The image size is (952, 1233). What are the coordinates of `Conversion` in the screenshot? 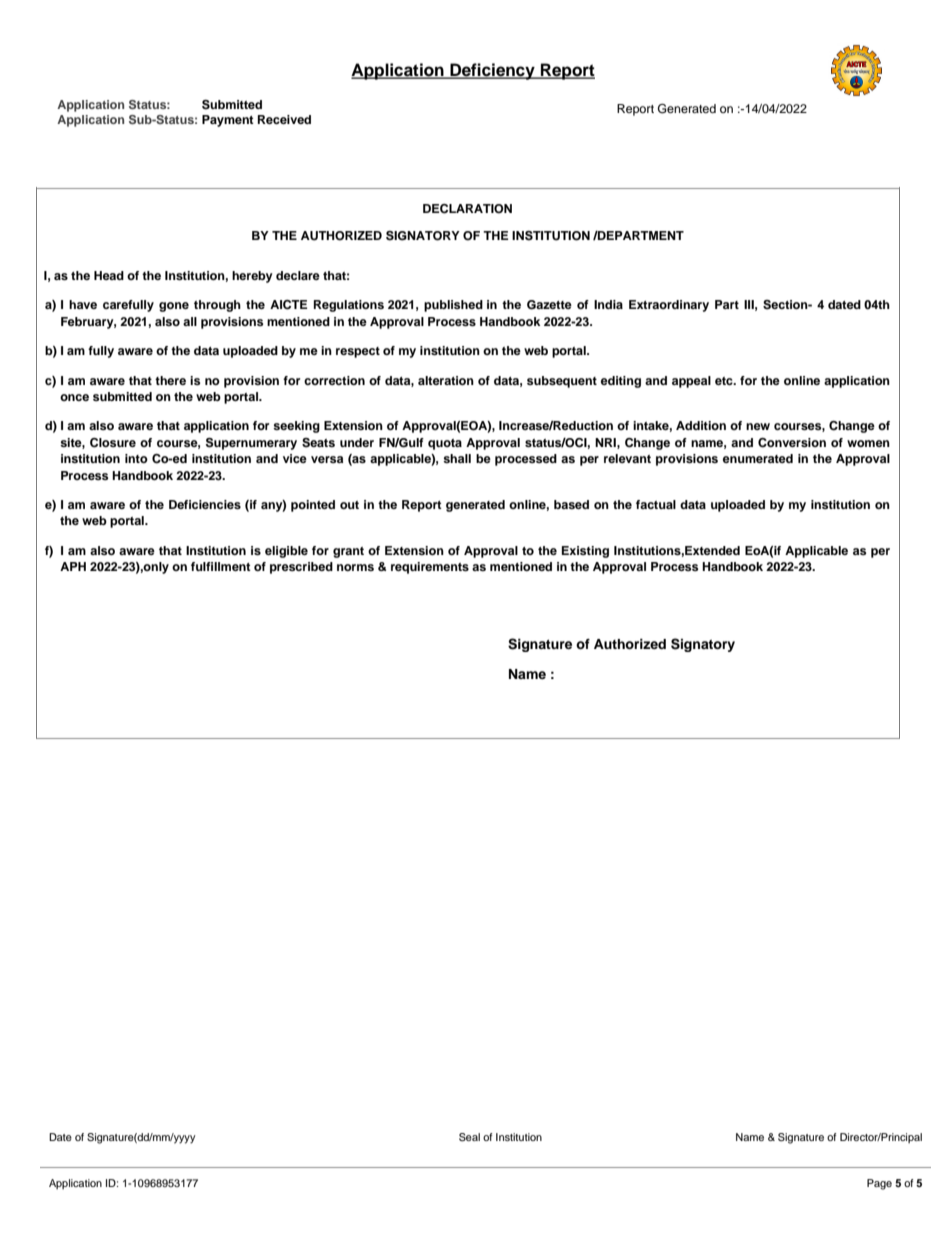 It's located at (792, 443).
